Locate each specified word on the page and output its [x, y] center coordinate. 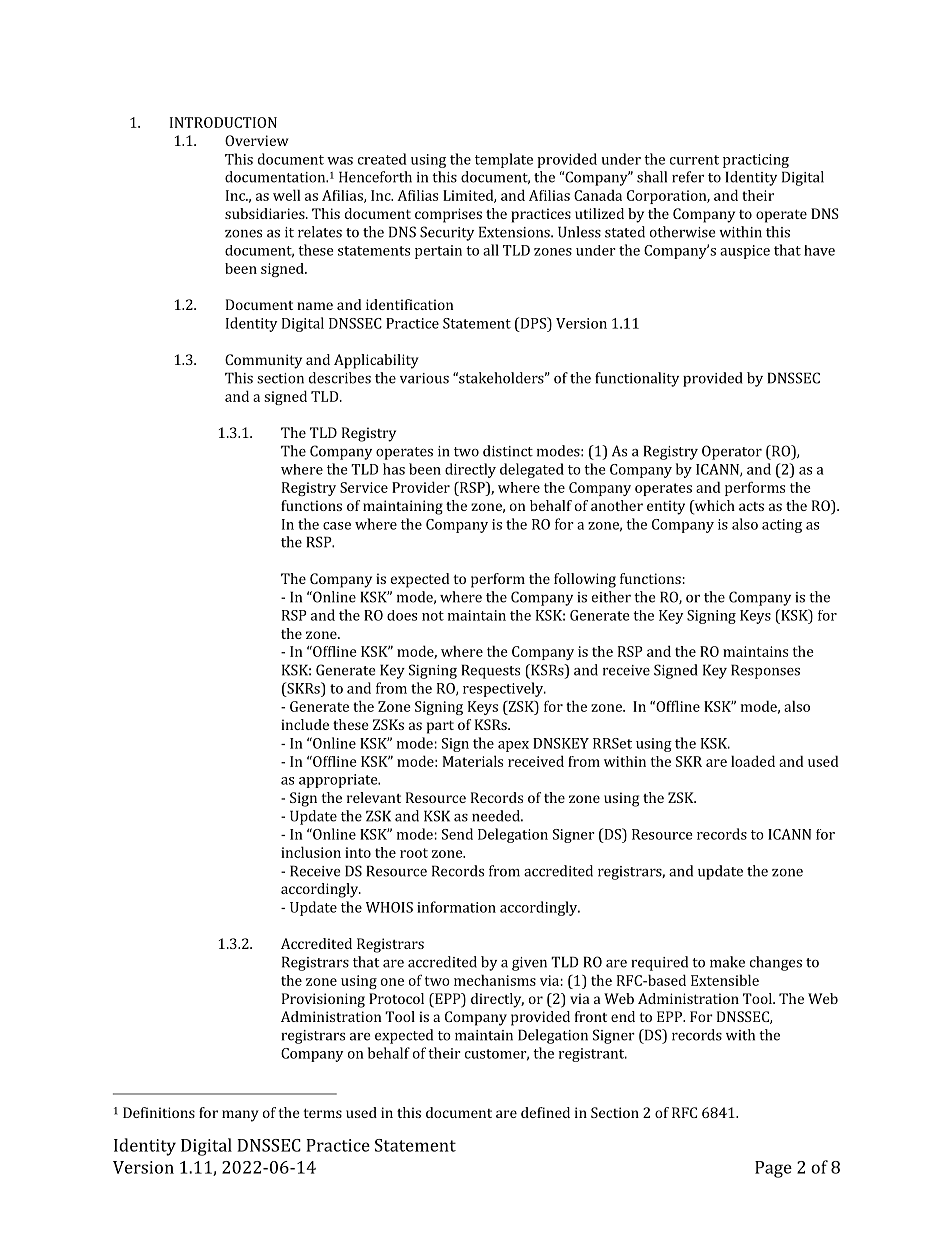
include [305, 724]
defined [545, 1112]
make [727, 962]
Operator [732, 452]
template [504, 160]
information [456, 907]
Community [263, 361]
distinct [508, 451]
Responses [765, 671]
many [240, 1116]
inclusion [311, 852]
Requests [491, 671]
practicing [756, 161]
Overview [257, 140]
